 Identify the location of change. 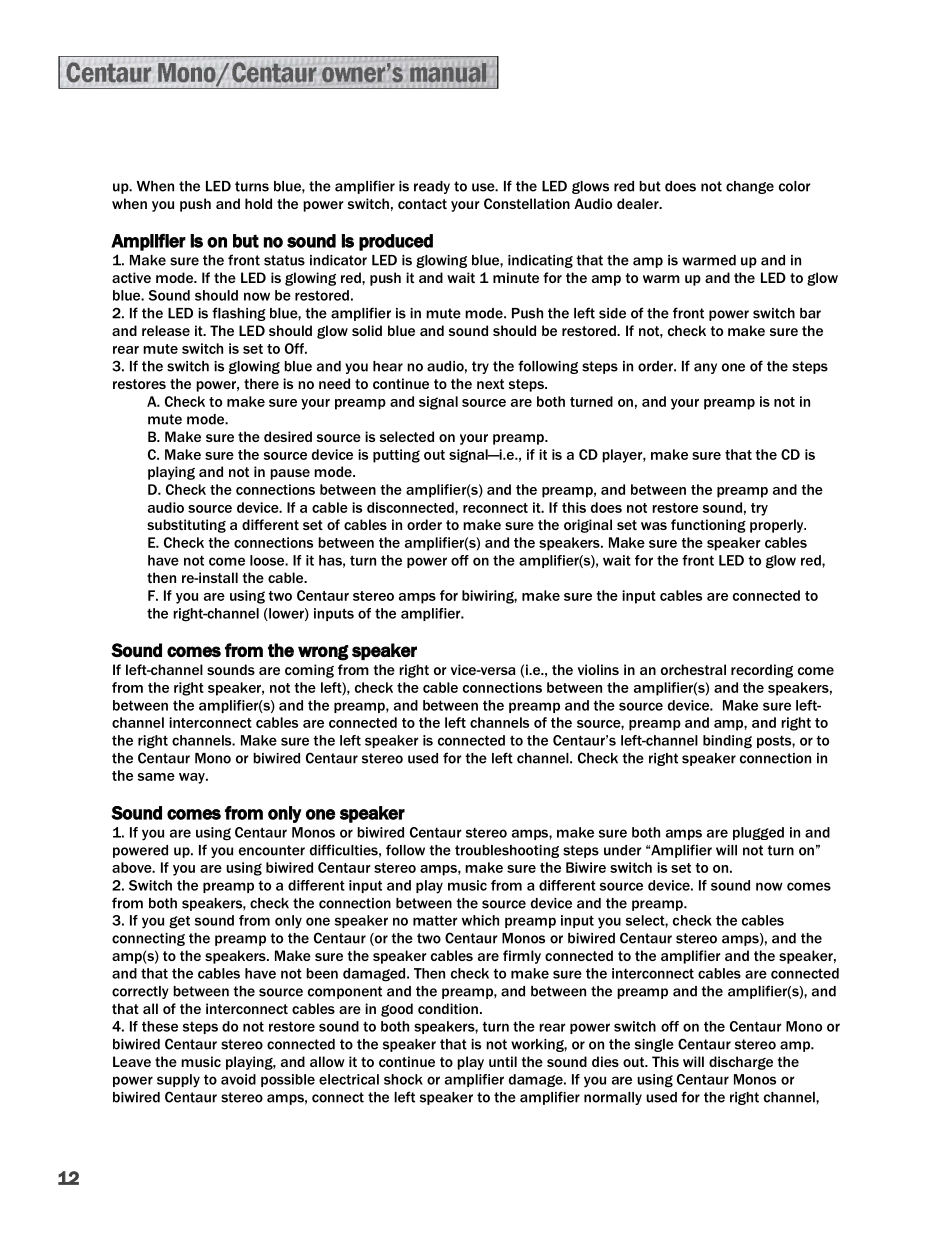
(750, 187).
